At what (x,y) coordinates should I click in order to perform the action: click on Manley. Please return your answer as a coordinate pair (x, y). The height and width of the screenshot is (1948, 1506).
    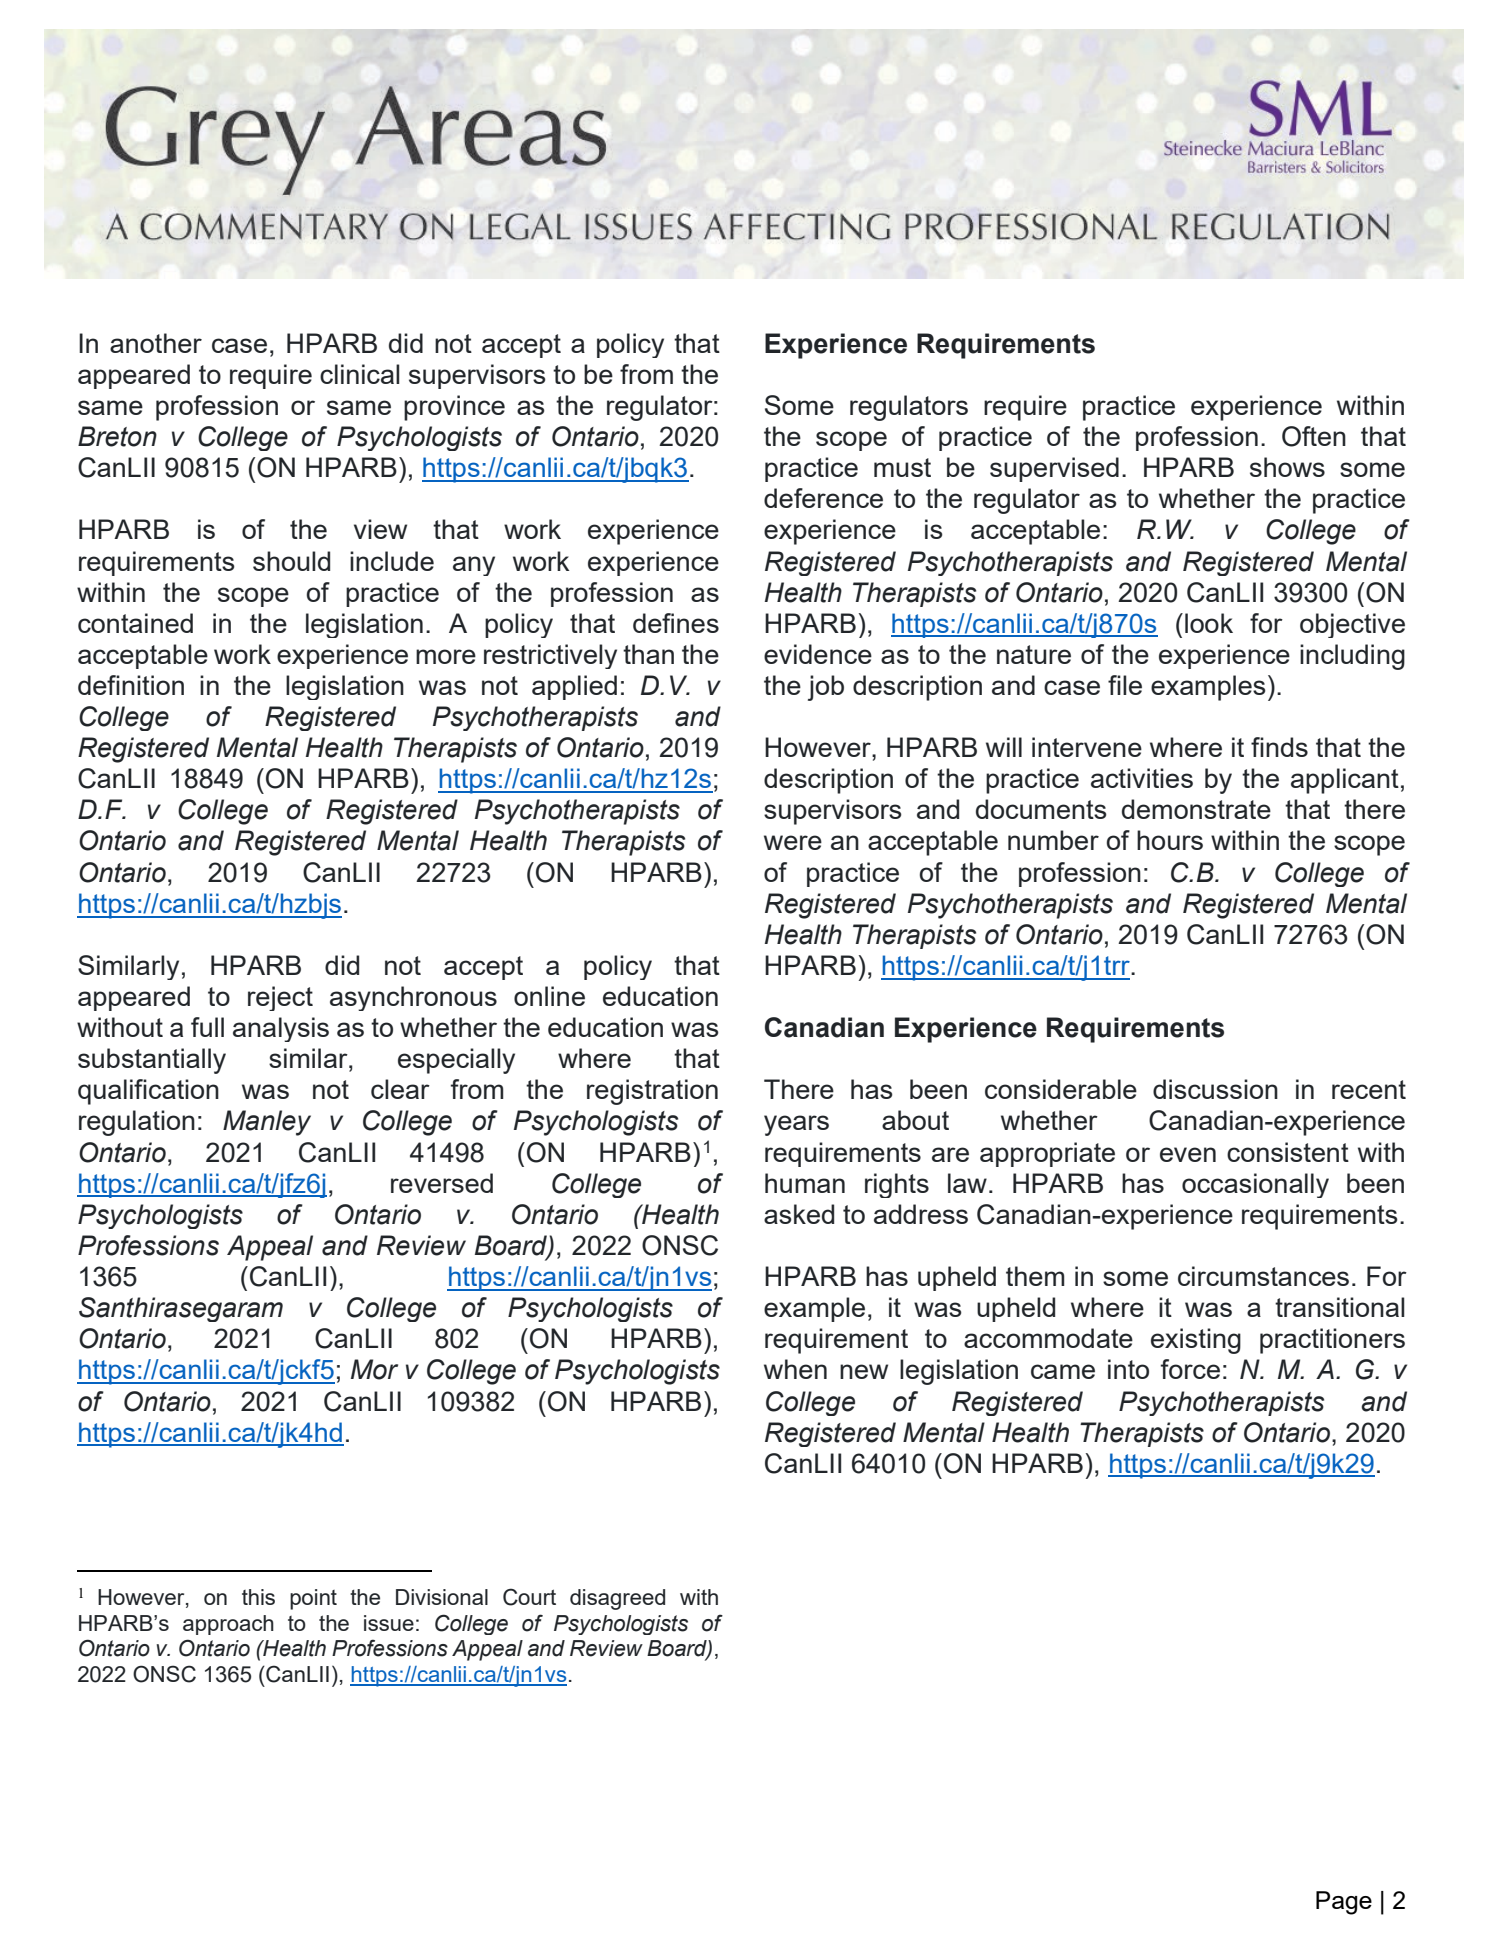
    Looking at the image, I should click on (267, 1123).
